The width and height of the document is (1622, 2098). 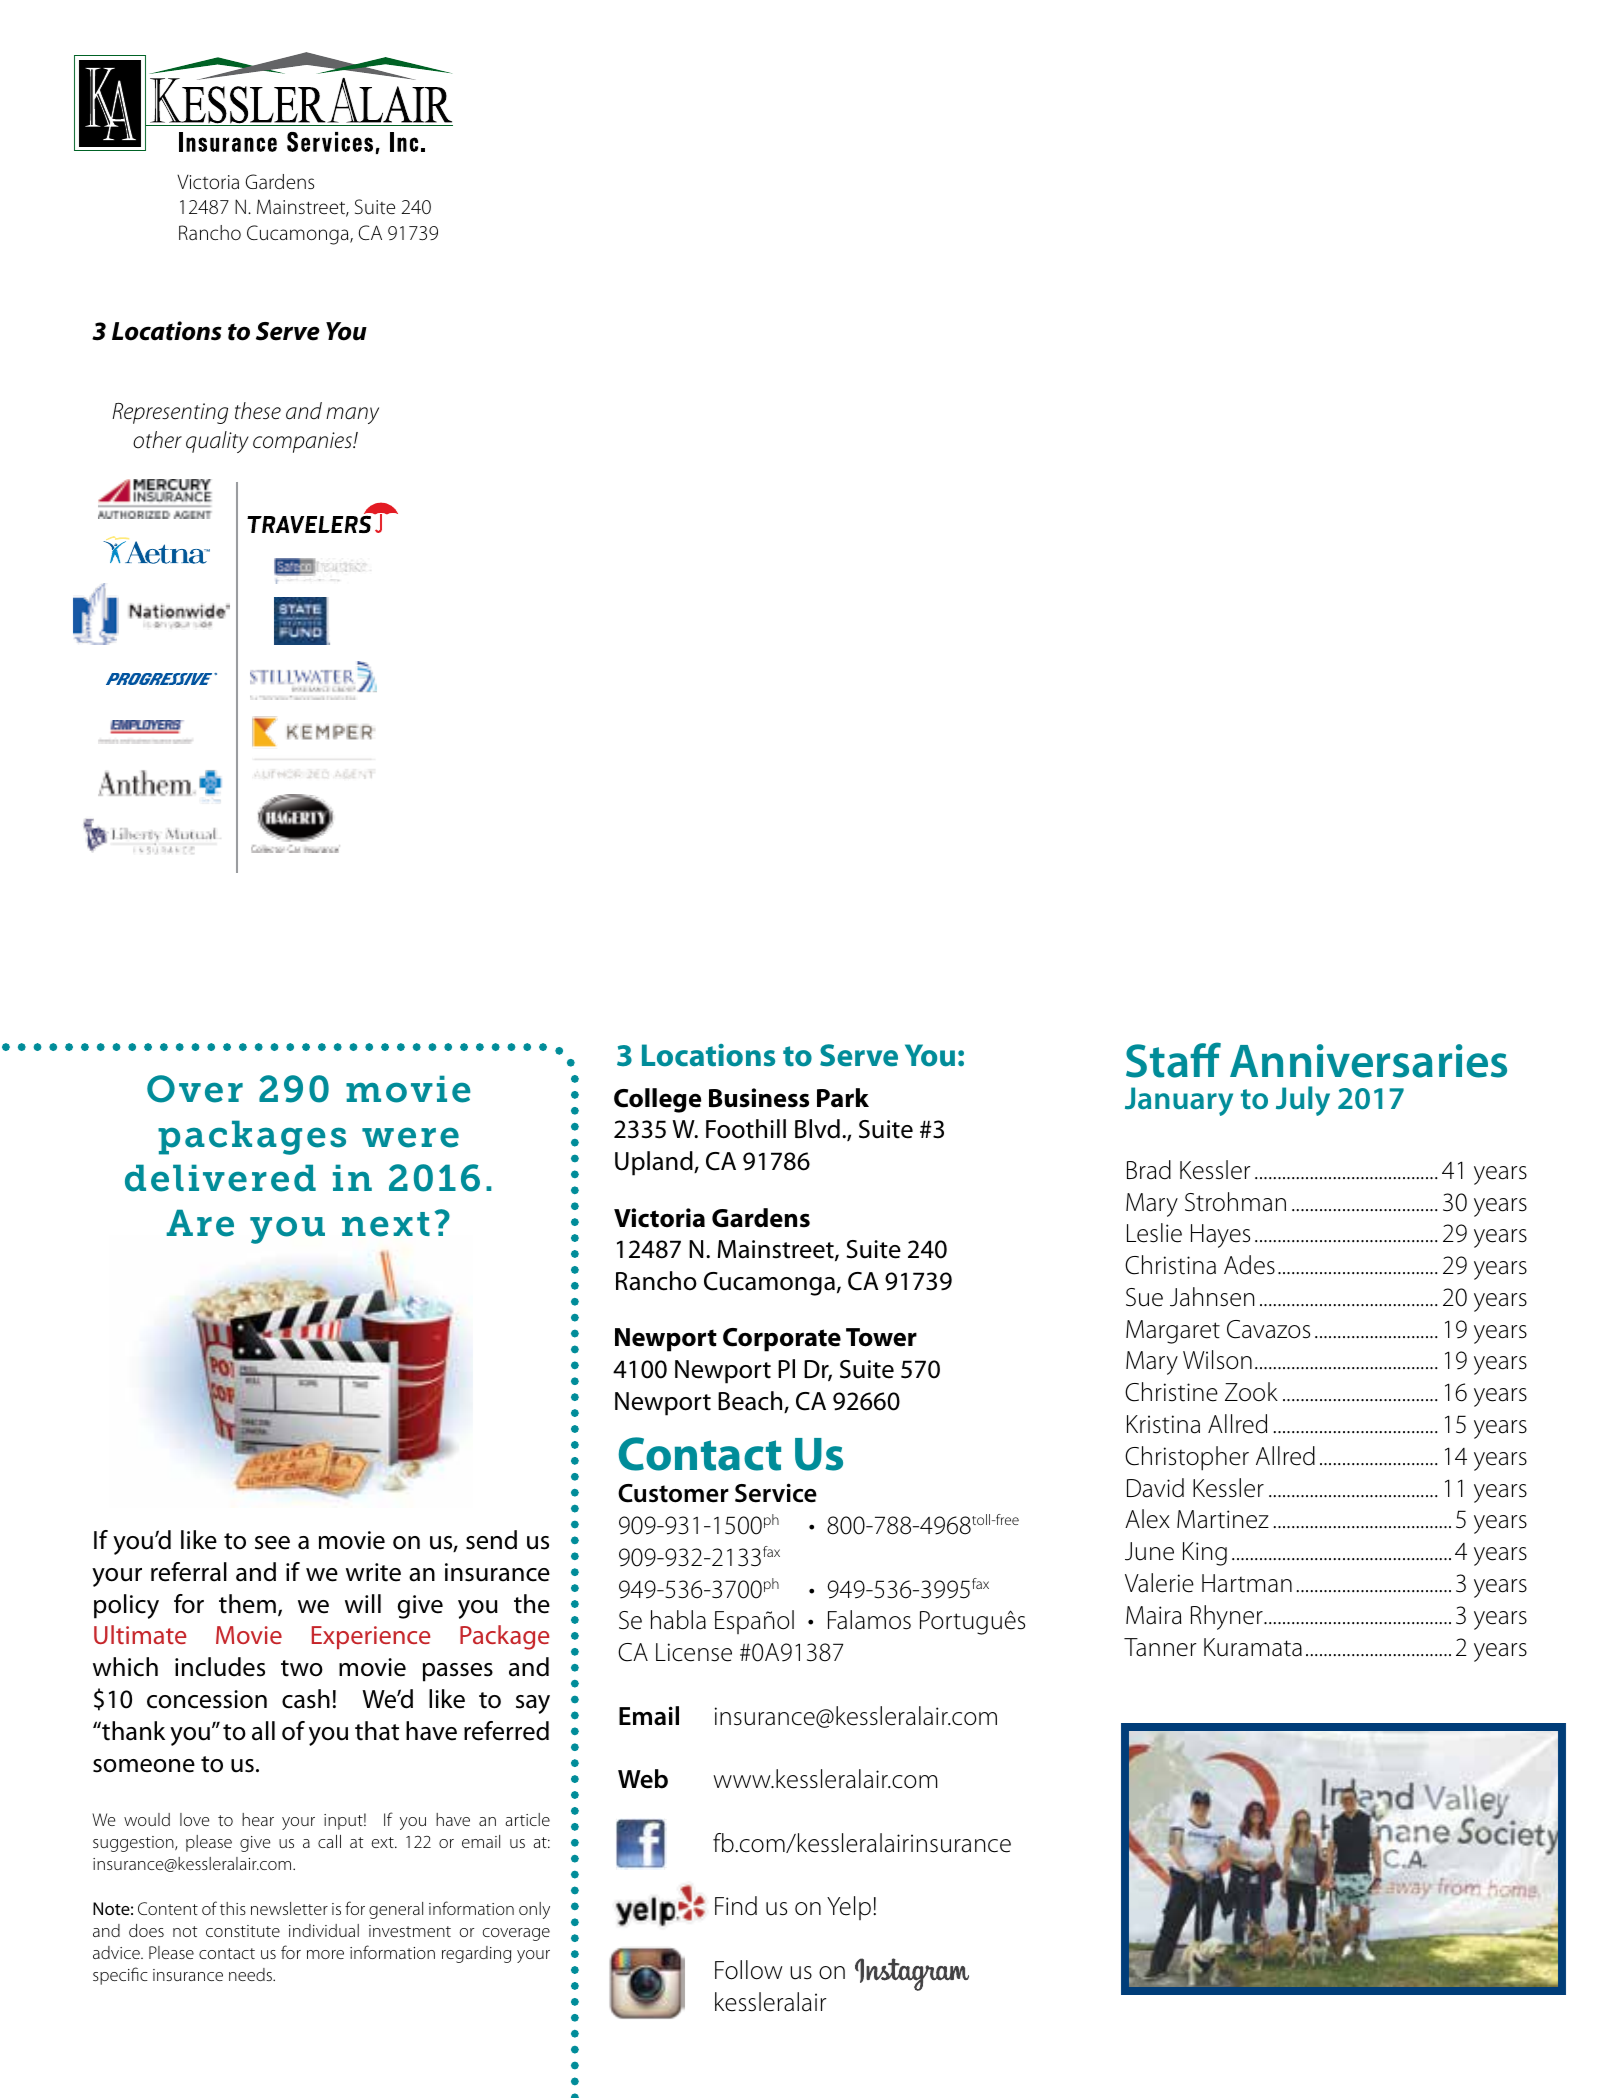 What do you see at coordinates (1173, 1060) in the document?
I see `Staff` at bounding box center [1173, 1060].
